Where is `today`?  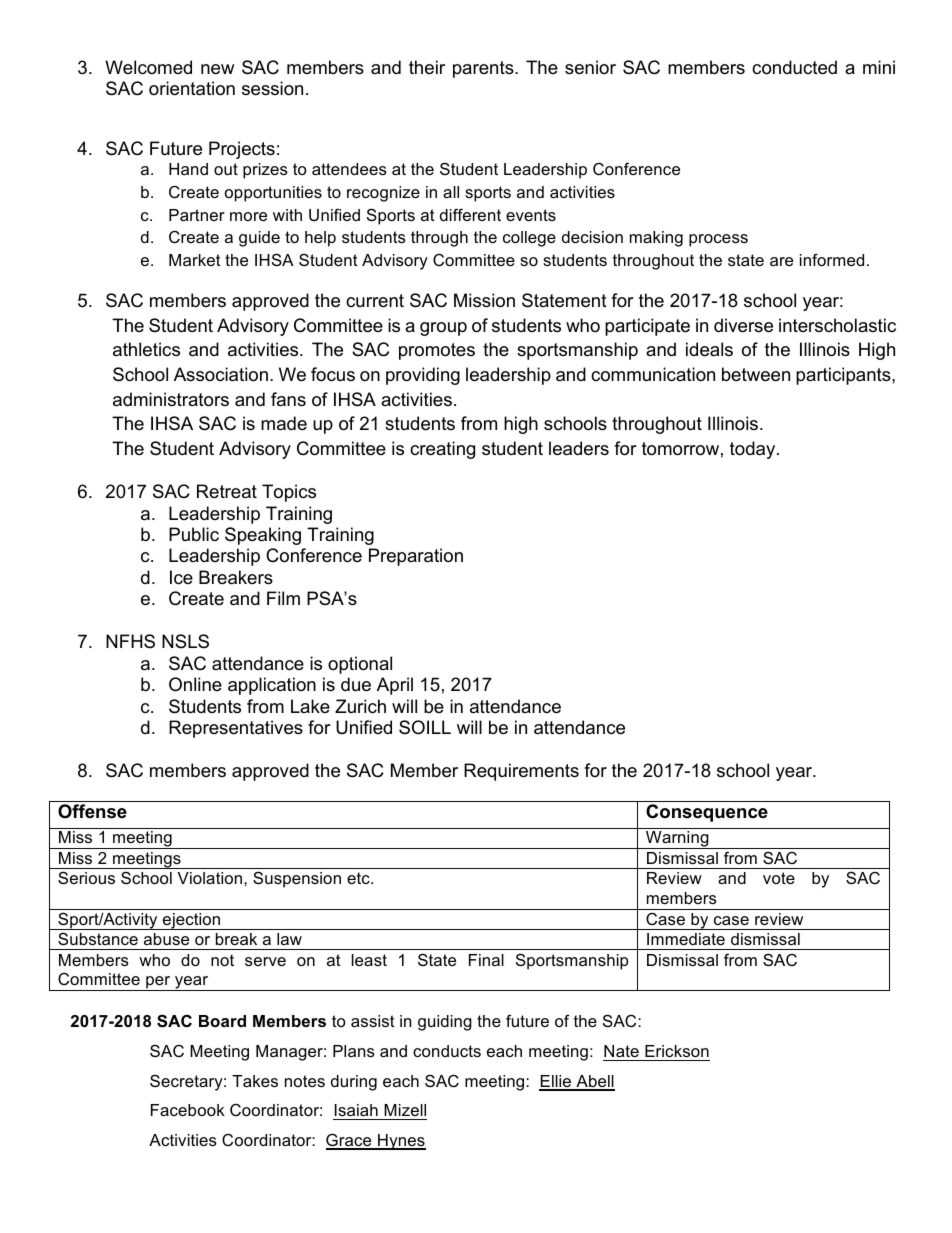
today is located at coordinates (754, 450).
